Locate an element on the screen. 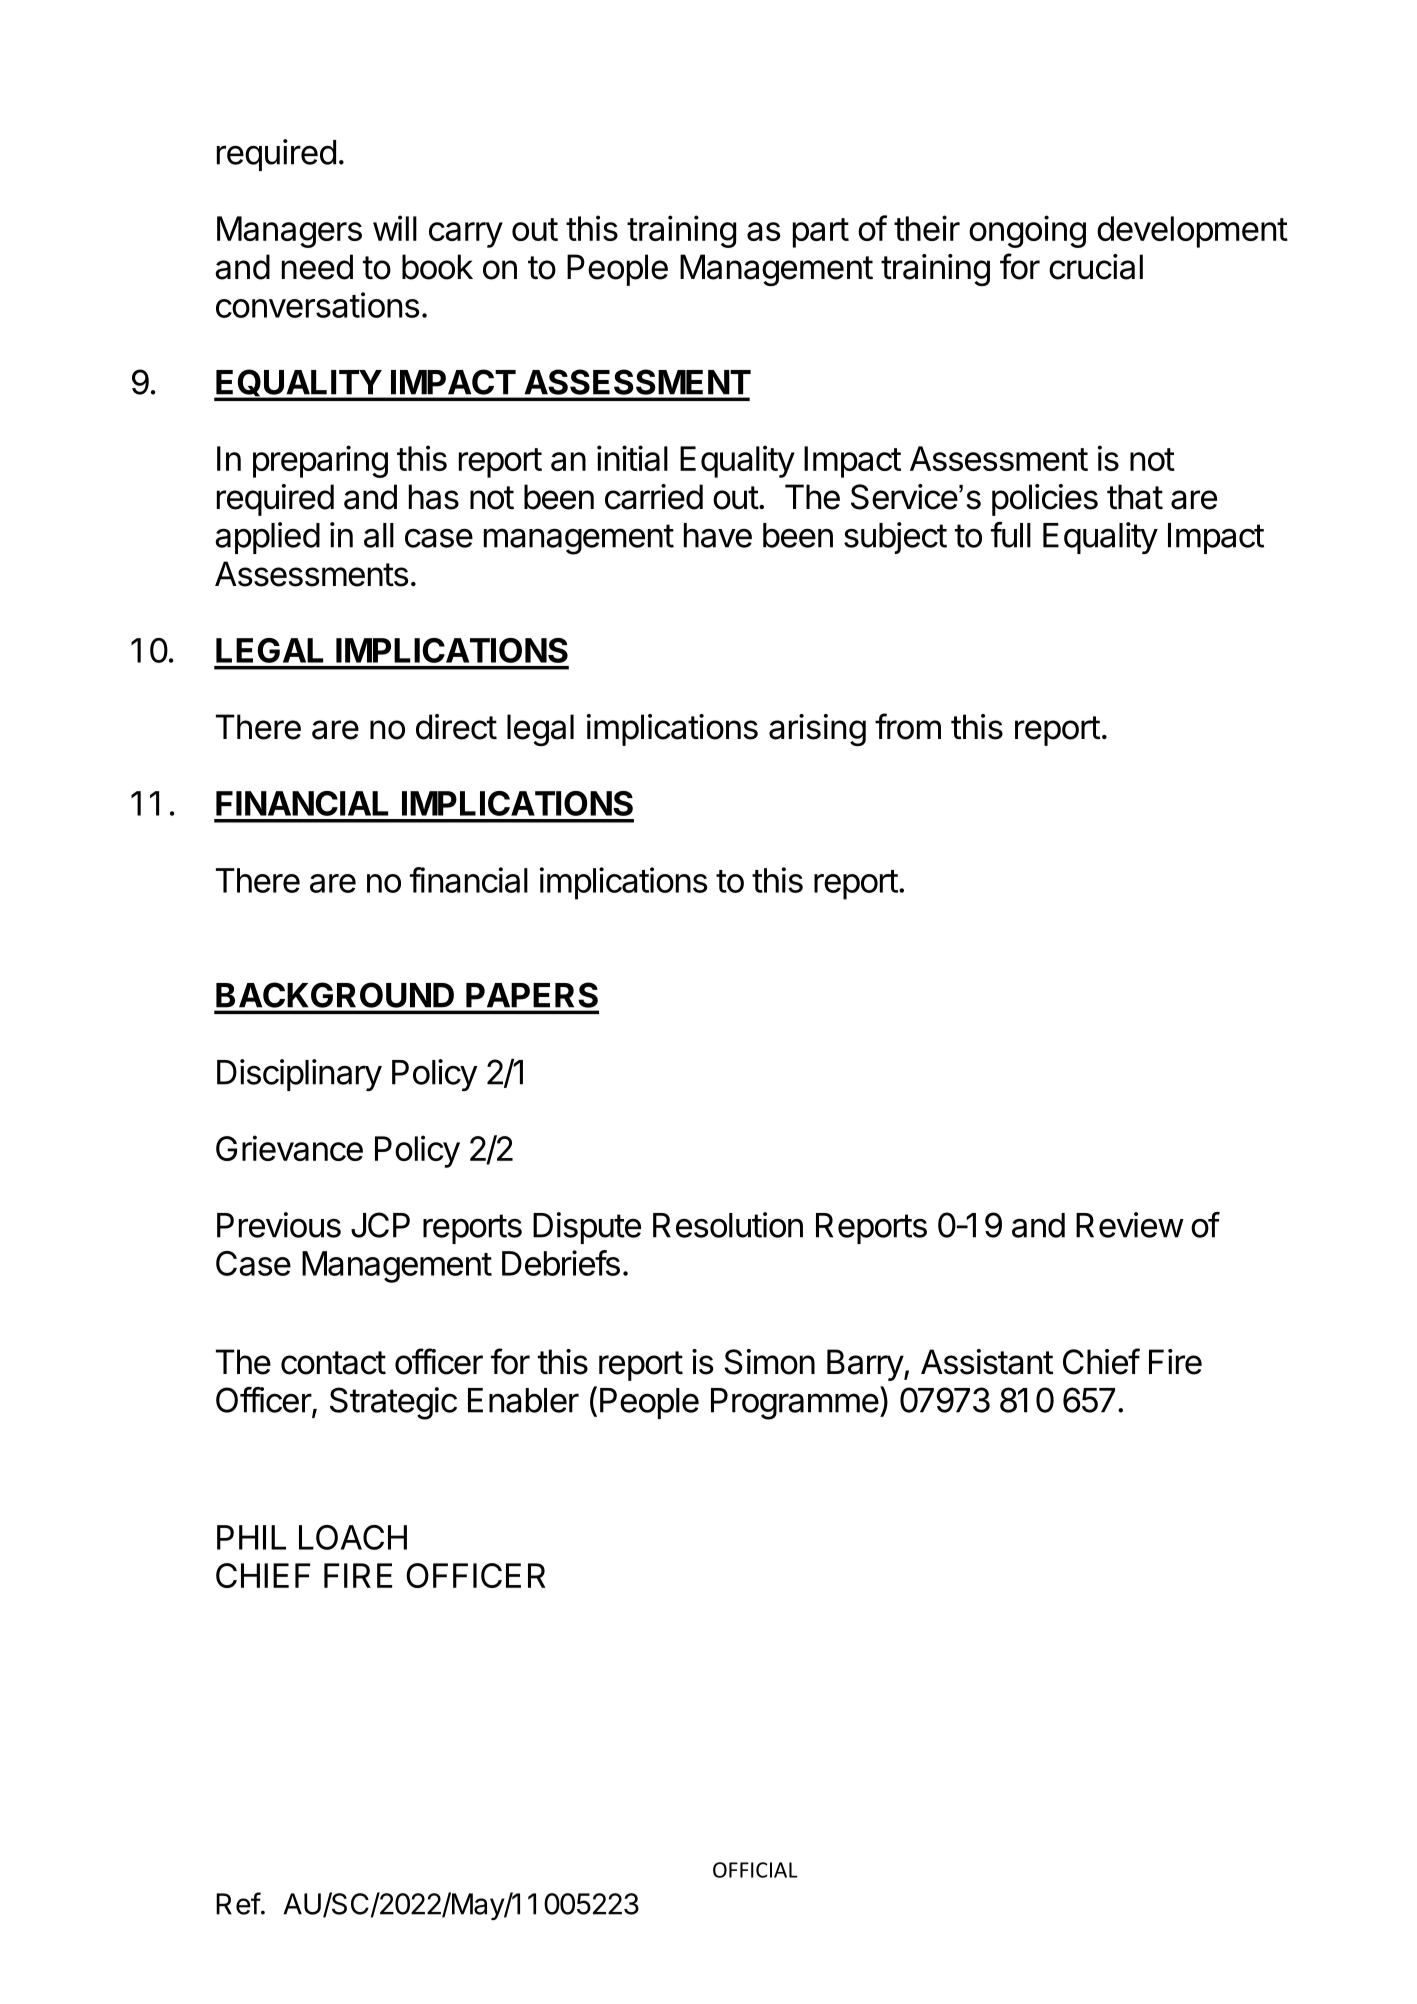 Image resolution: width=1417 pixels, height=2004 pixels. part is located at coordinates (821, 233).
